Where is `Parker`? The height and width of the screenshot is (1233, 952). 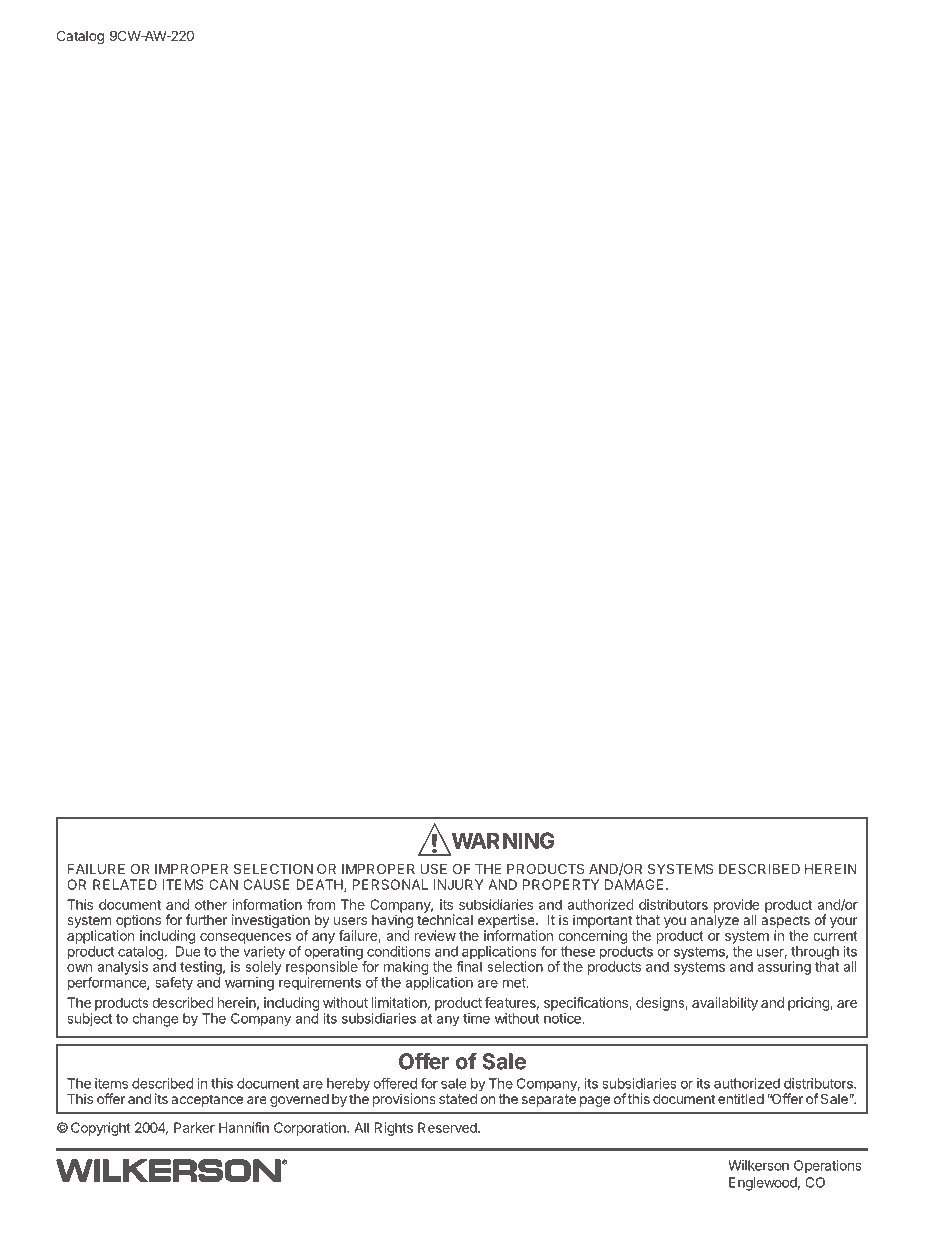
Parker is located at coordinates (194, 1127).
